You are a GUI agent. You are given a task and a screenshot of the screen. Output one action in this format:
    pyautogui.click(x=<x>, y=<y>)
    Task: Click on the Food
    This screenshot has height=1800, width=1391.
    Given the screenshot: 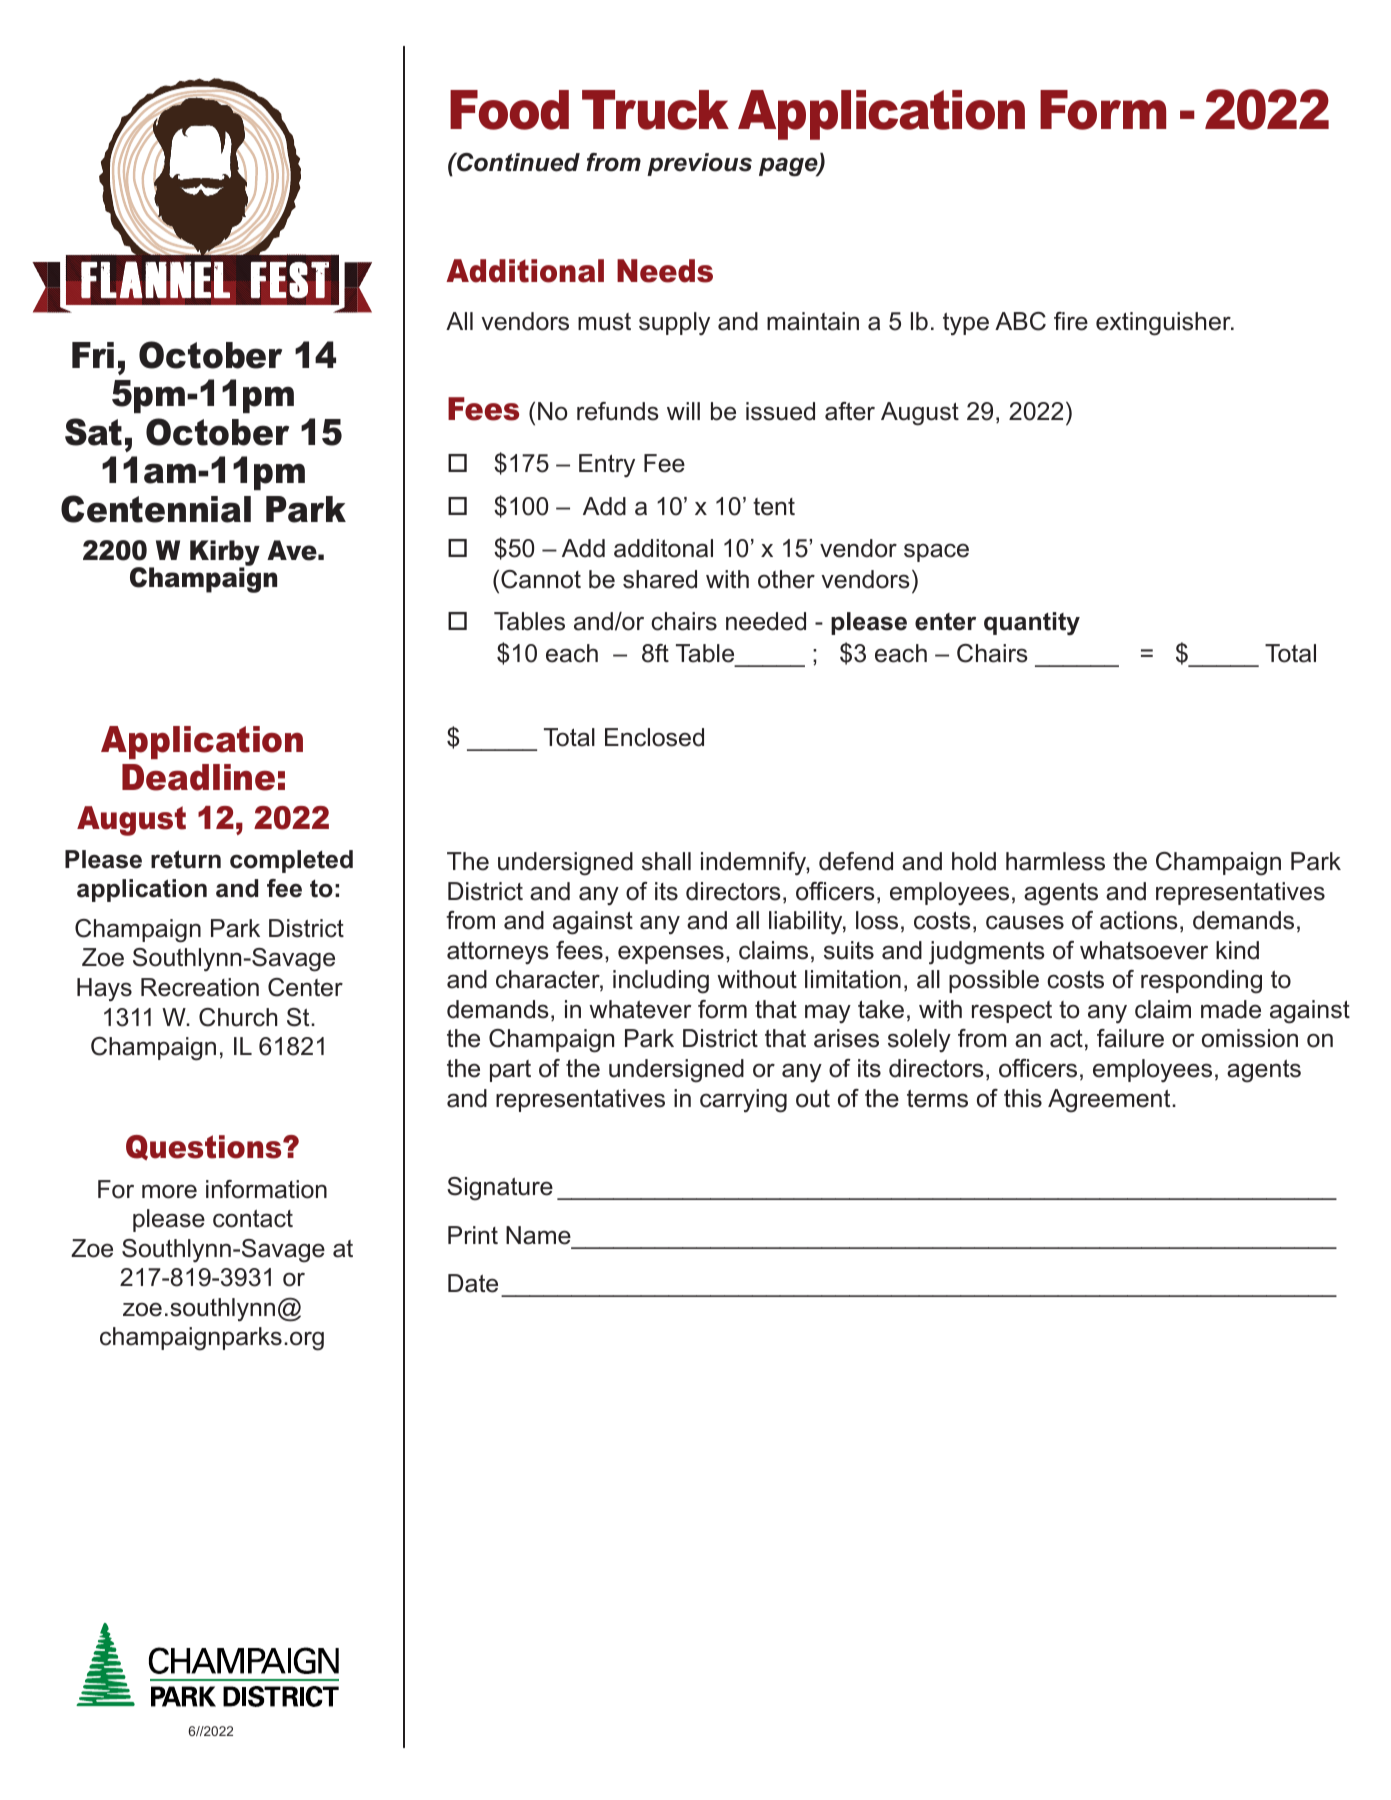 What is the action you would take?
    pyautogui.click(x=509, y=110)
